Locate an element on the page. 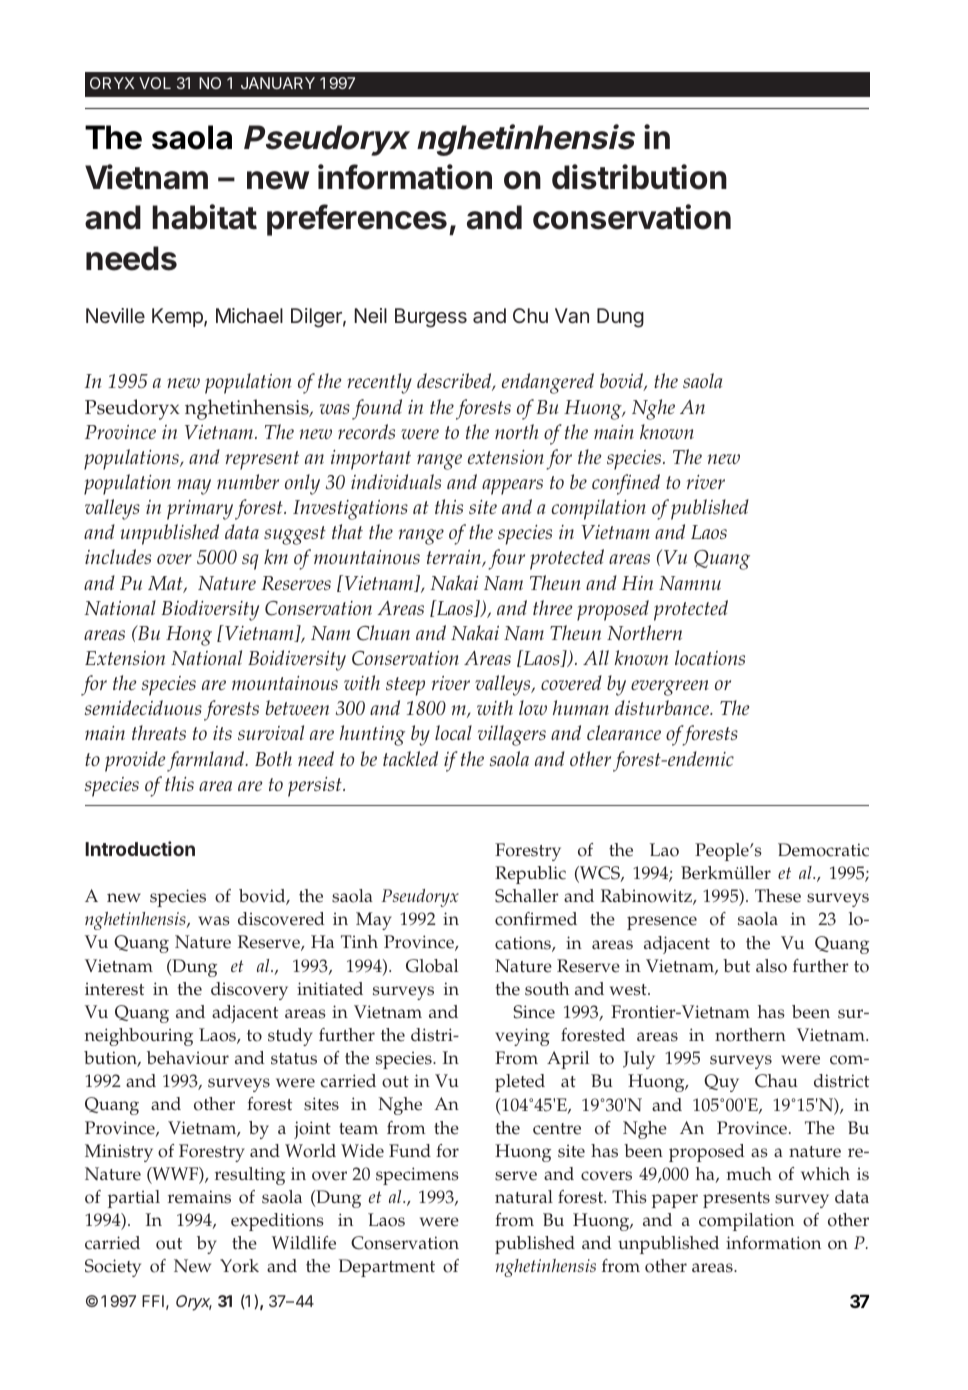 Image resolution: width=968 pixels, height=1390 pixels. presents is located at coordinates (736, 1200).
